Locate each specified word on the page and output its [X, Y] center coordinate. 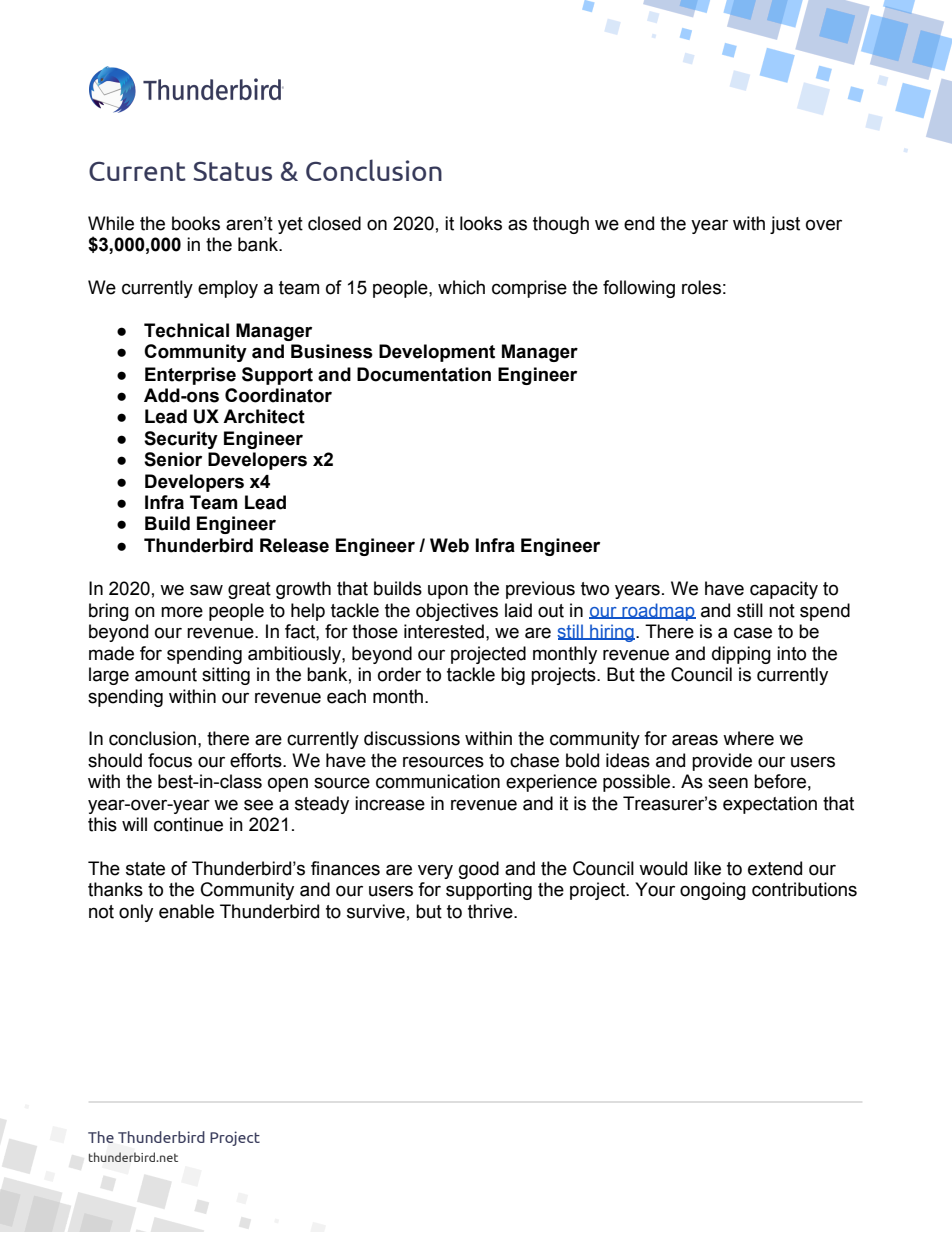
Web [449, 545]
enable [186, 911]
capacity [784, 590]
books [196, 223]
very [435, 871]
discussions [412, 738]
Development [437, 353]
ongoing [713, 891]
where [748, 738]
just [785, 225]
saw [206, 590]
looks [481, 223]
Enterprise [190, 376]
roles [701, 287]
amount [166, 675]
